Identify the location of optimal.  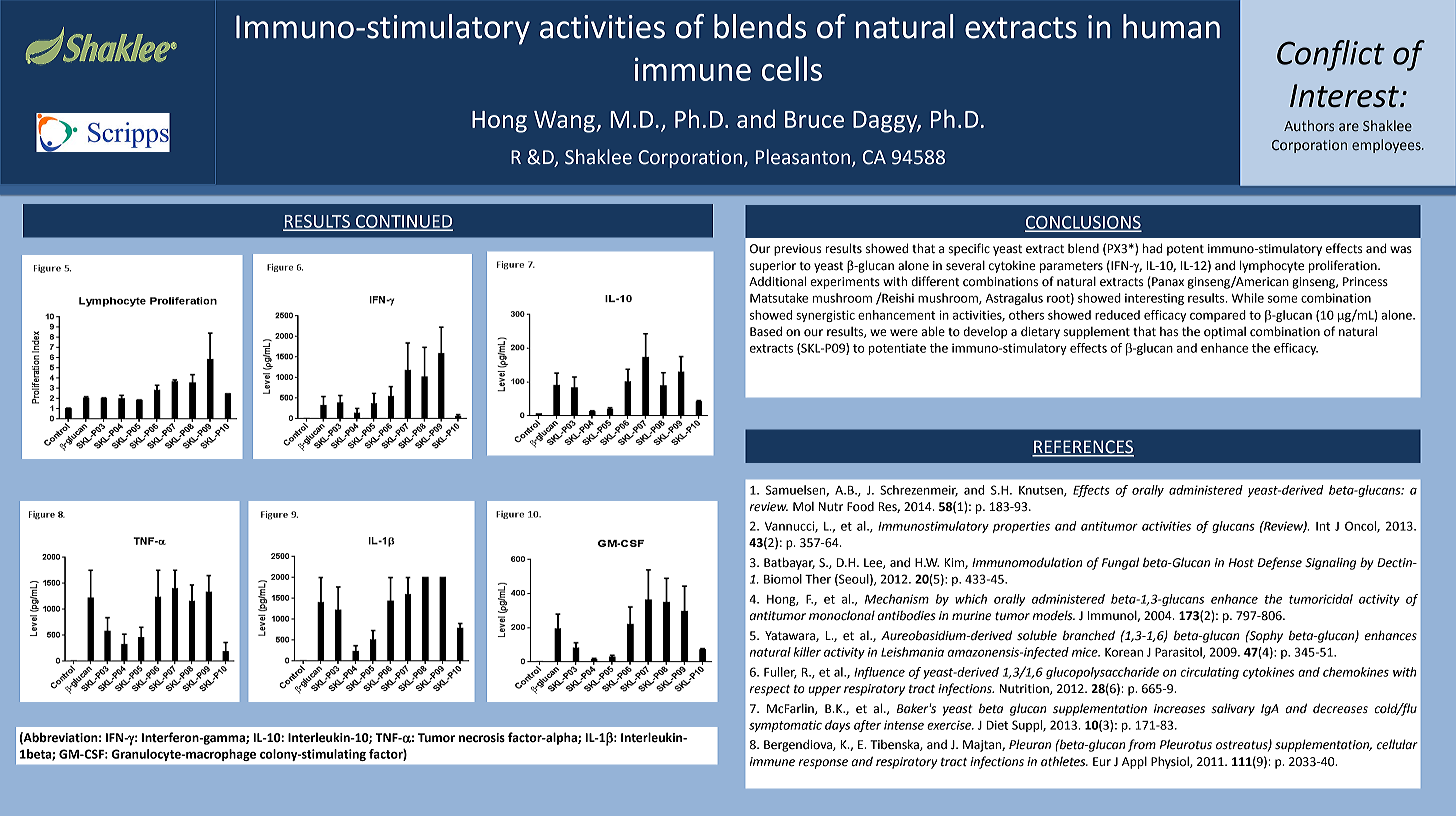
(1225, 333).
